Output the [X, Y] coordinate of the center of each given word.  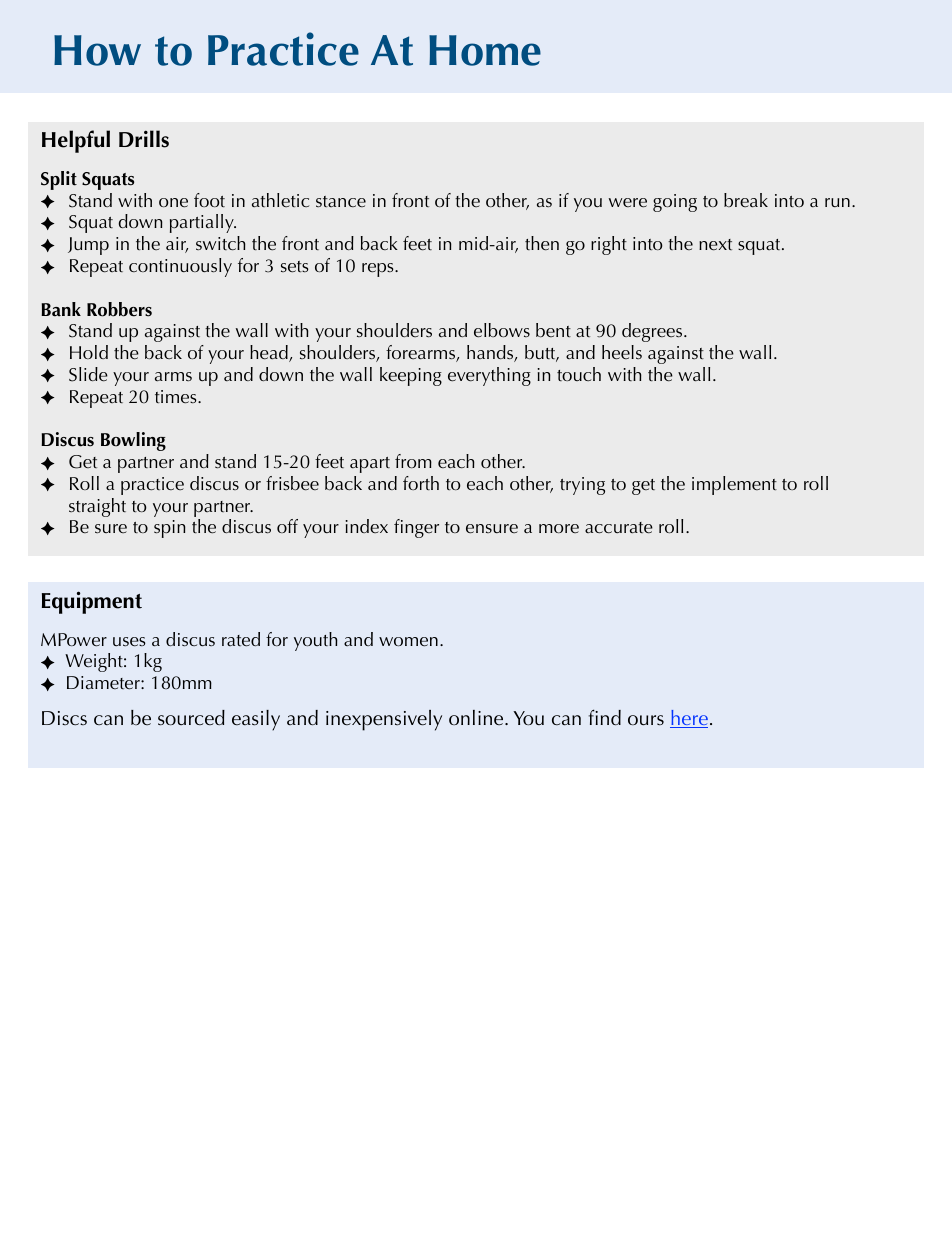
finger [416, 528]
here [689, 719]
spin [170, 529]
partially [203, 223]
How [97, 50]
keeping [411, 376]
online [477, 717]
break [746, 200]
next [715, 245]
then [542, 243]
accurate [619, 528]
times [177, 397]
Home [485, 50]
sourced [191, 718]
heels [622, 352]
